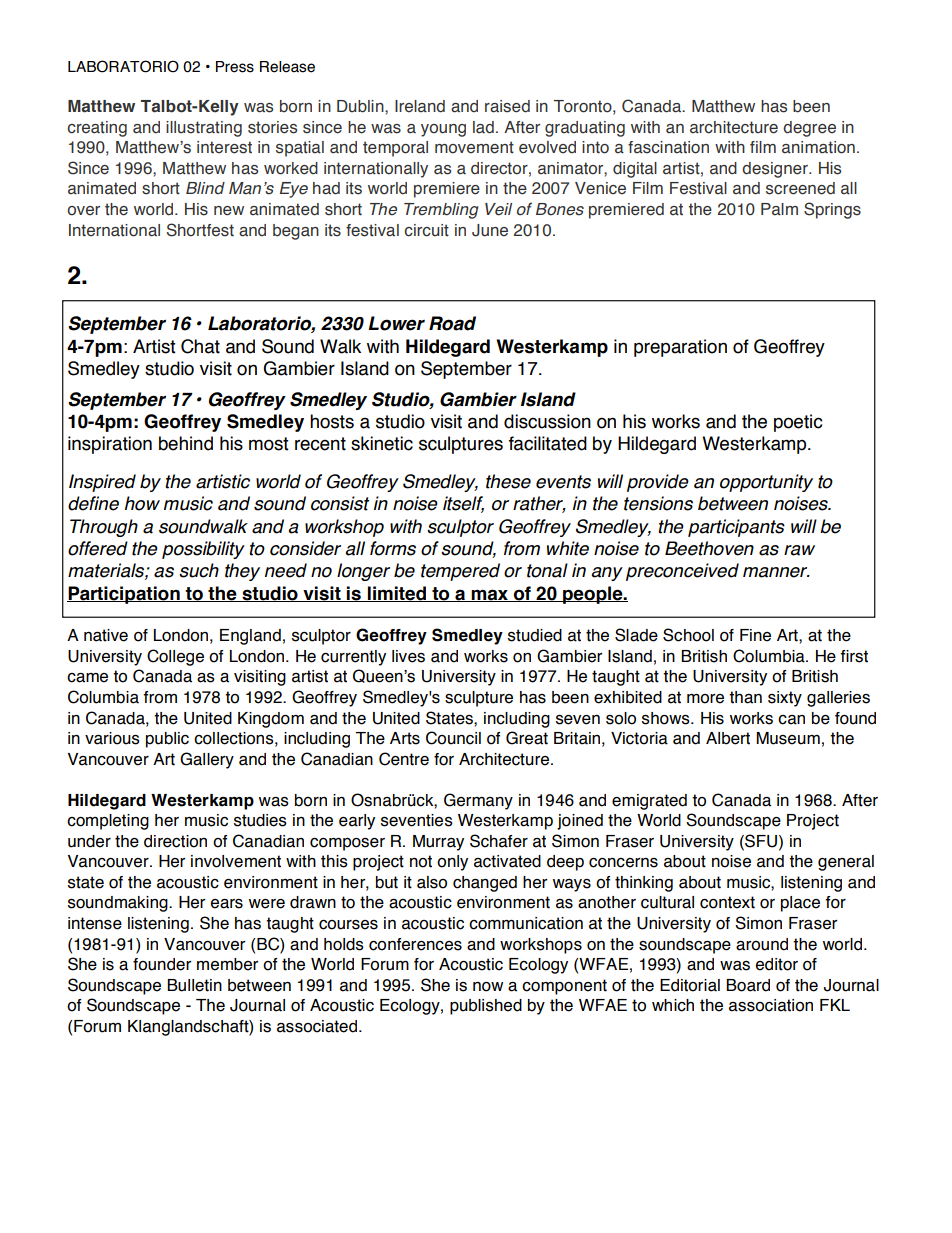  I want to click on Chat, so click(200, 346).
